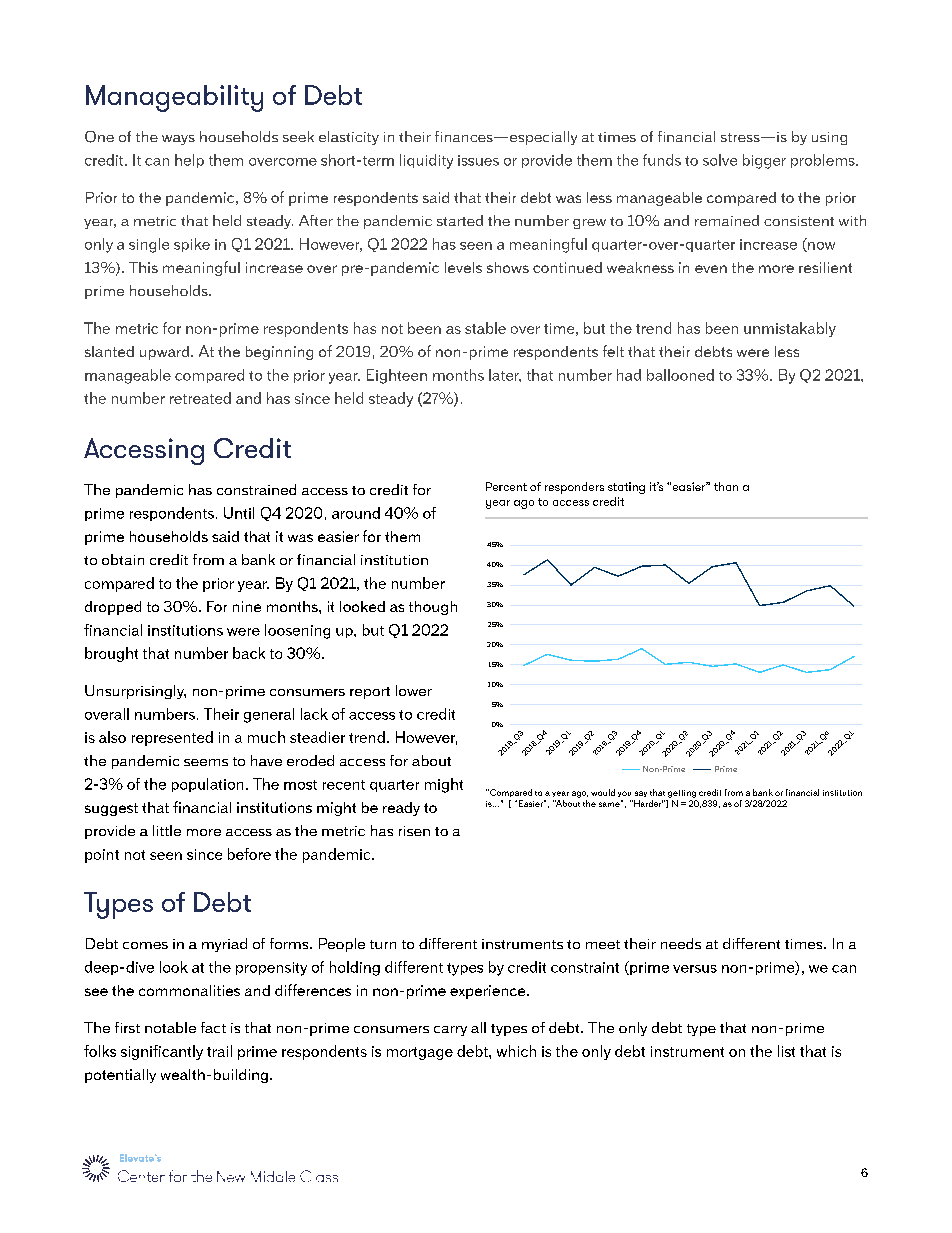 This screenshot has height=1233, width=952. What do you see at coordinates (786, 1051) in the screenshot?
I see `list` at bounding box center [786, 1051].
